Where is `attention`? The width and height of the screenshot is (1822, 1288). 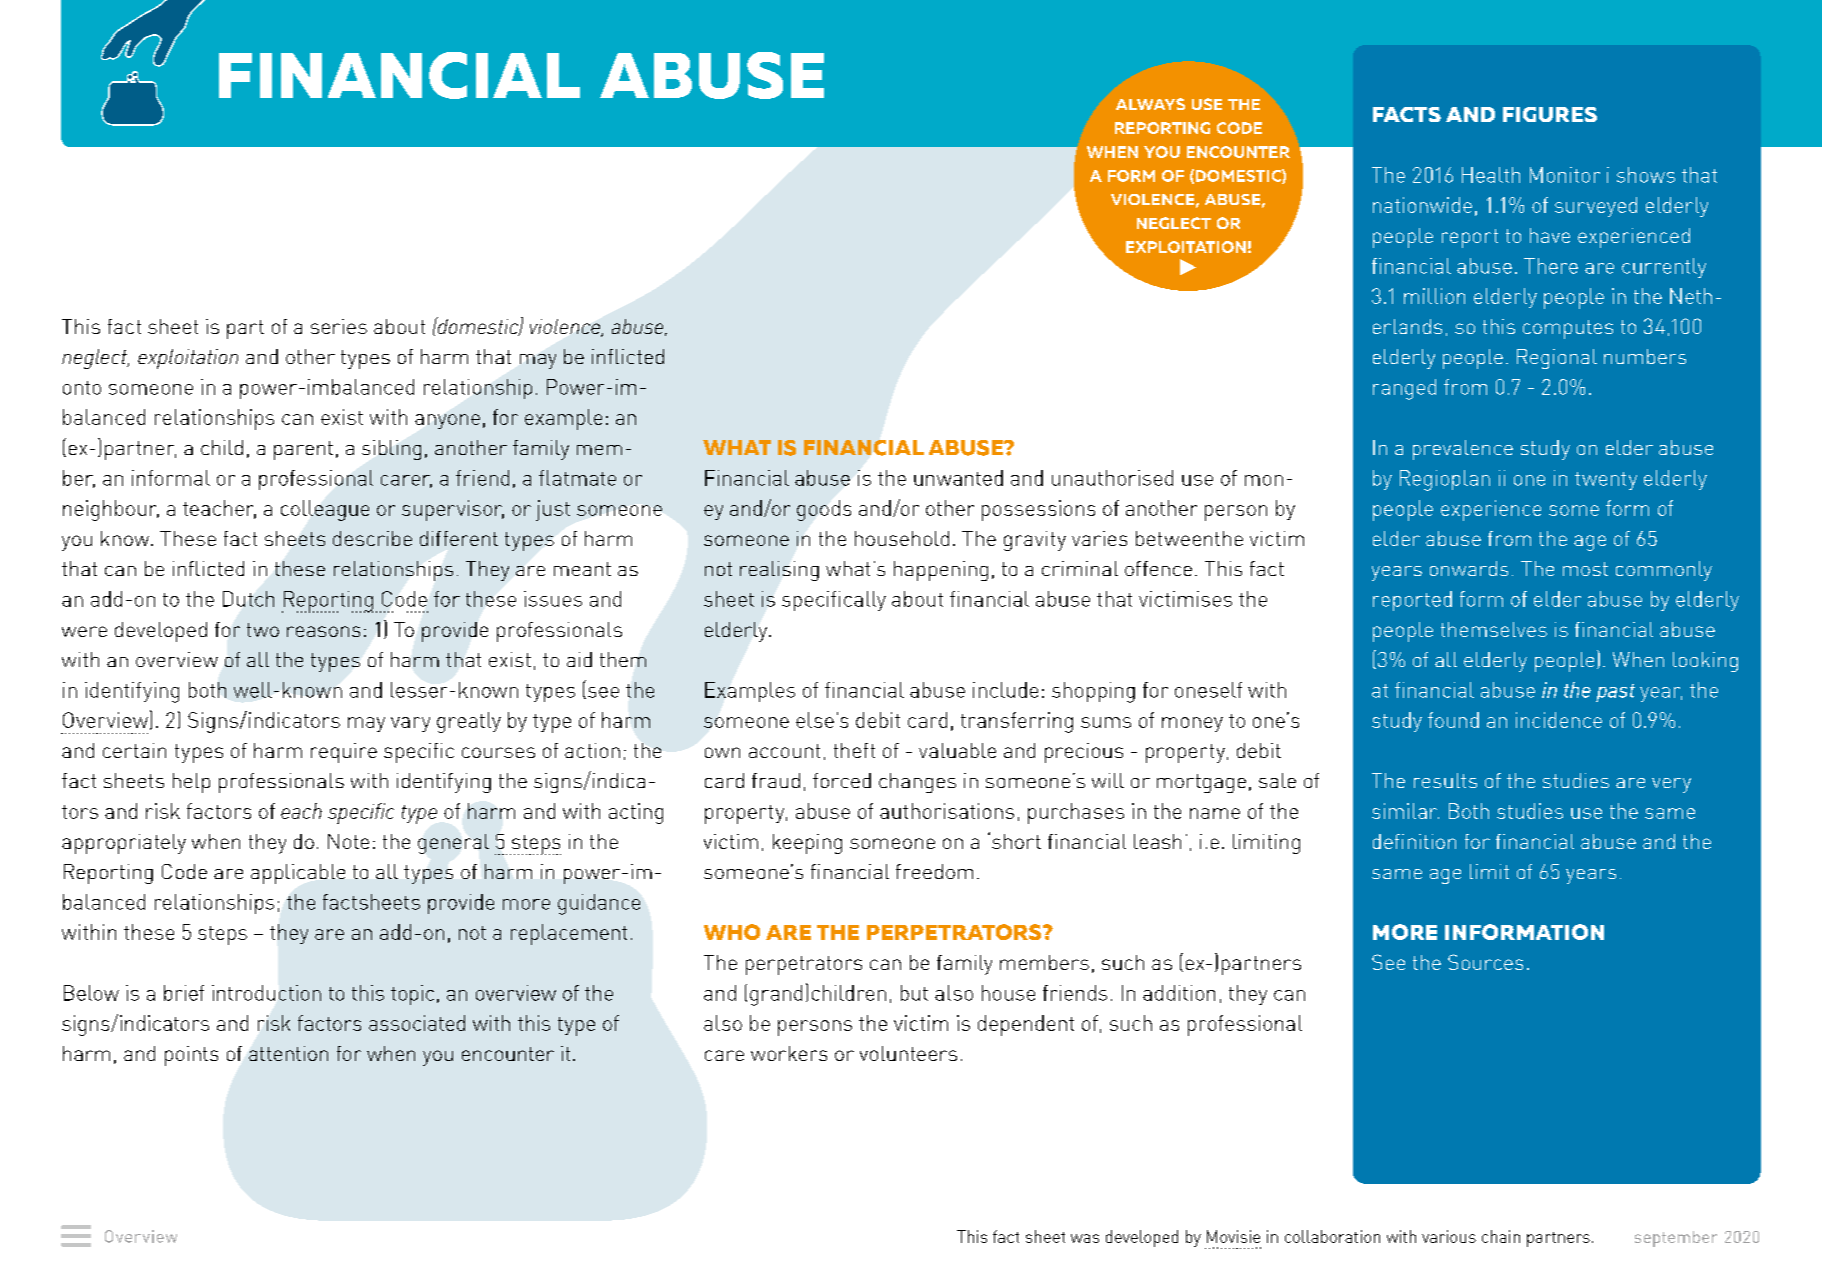 attention is located at coordinates (288, 1053).
